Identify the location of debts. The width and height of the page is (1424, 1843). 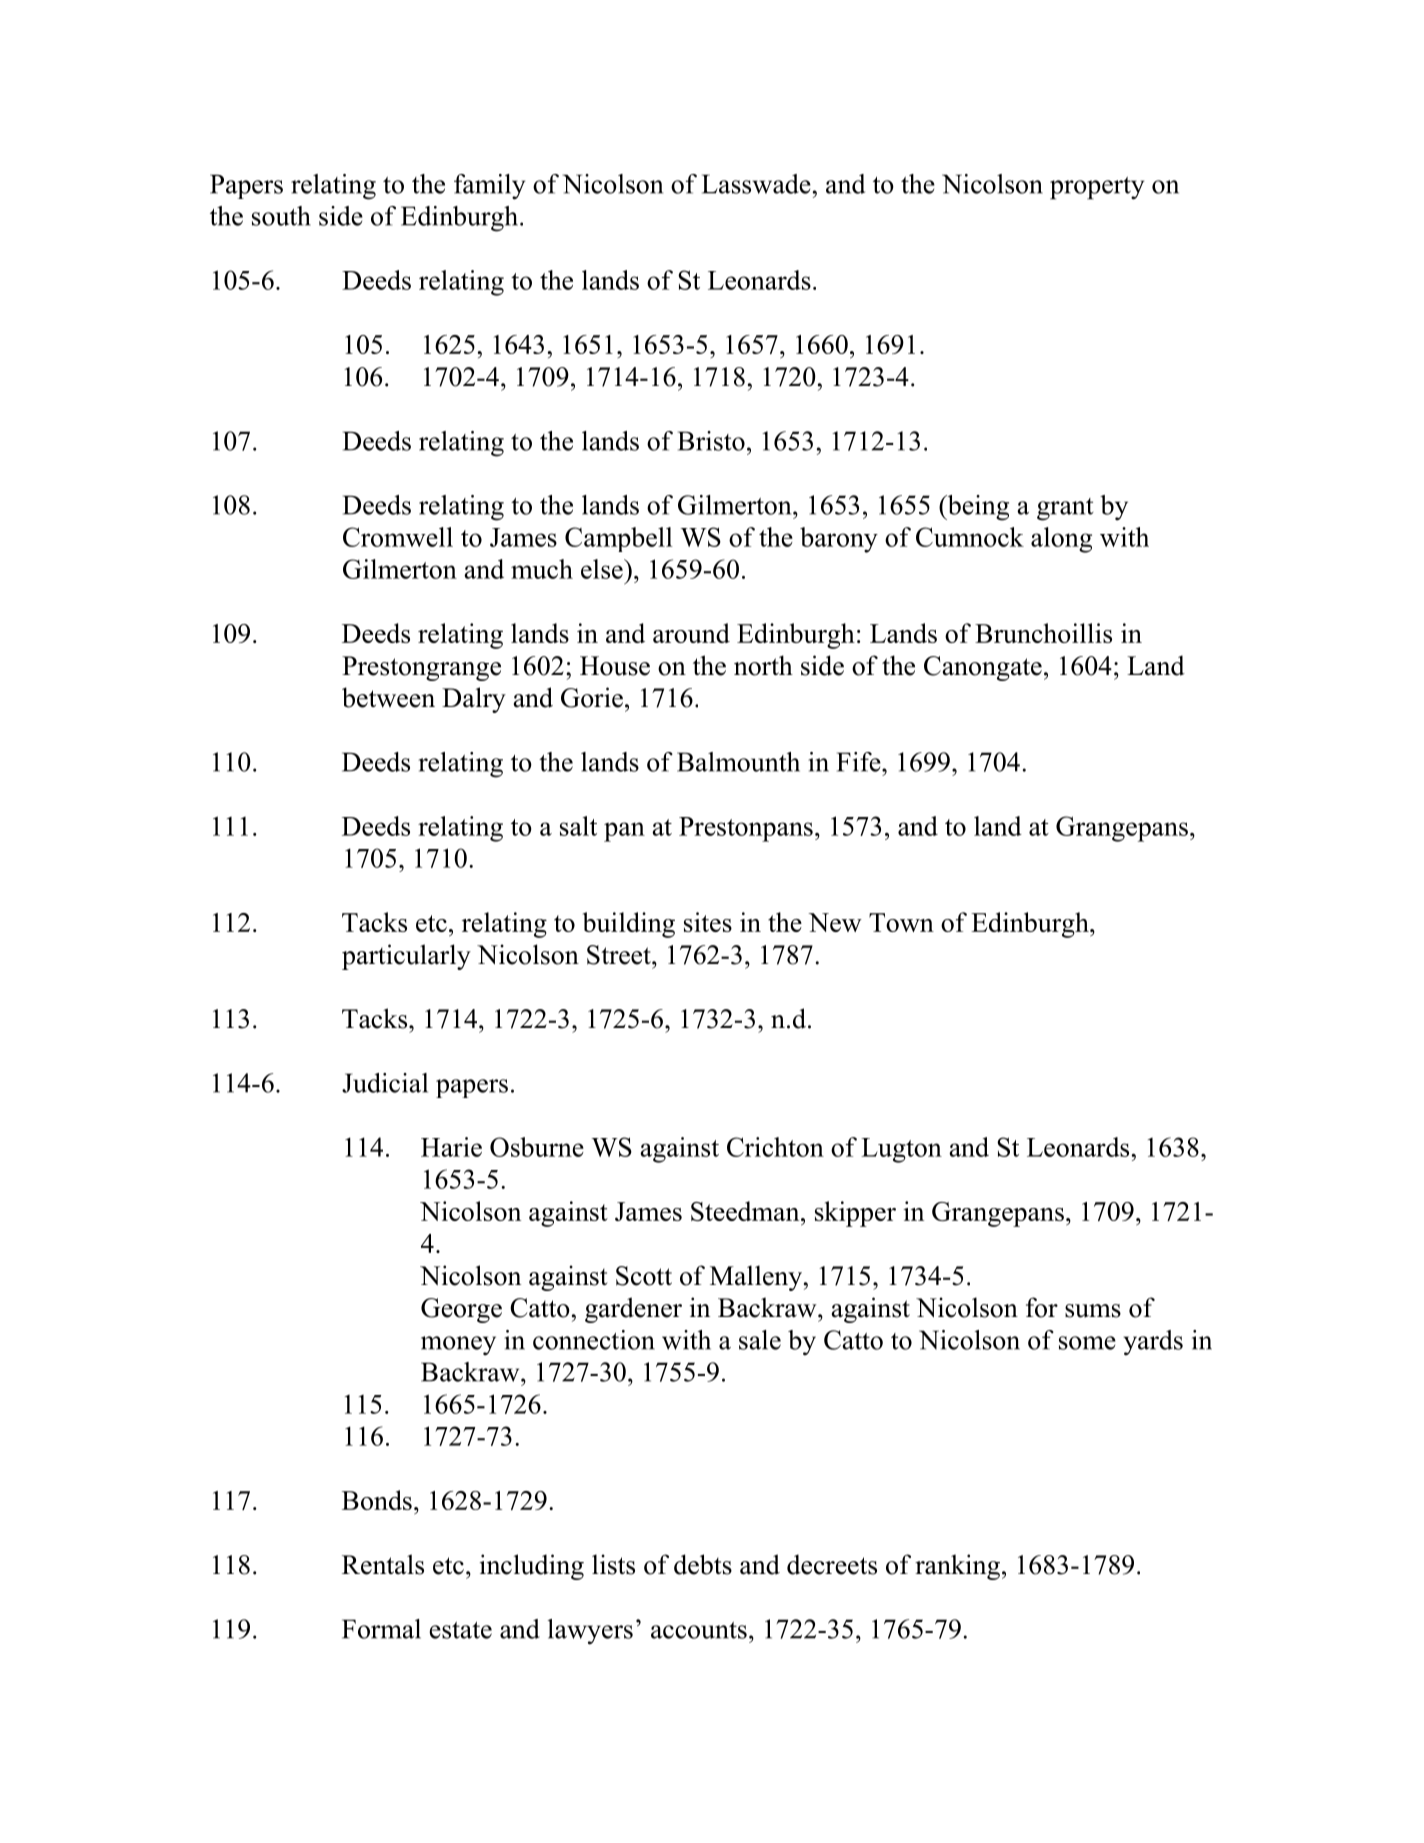
(703, 1564).
